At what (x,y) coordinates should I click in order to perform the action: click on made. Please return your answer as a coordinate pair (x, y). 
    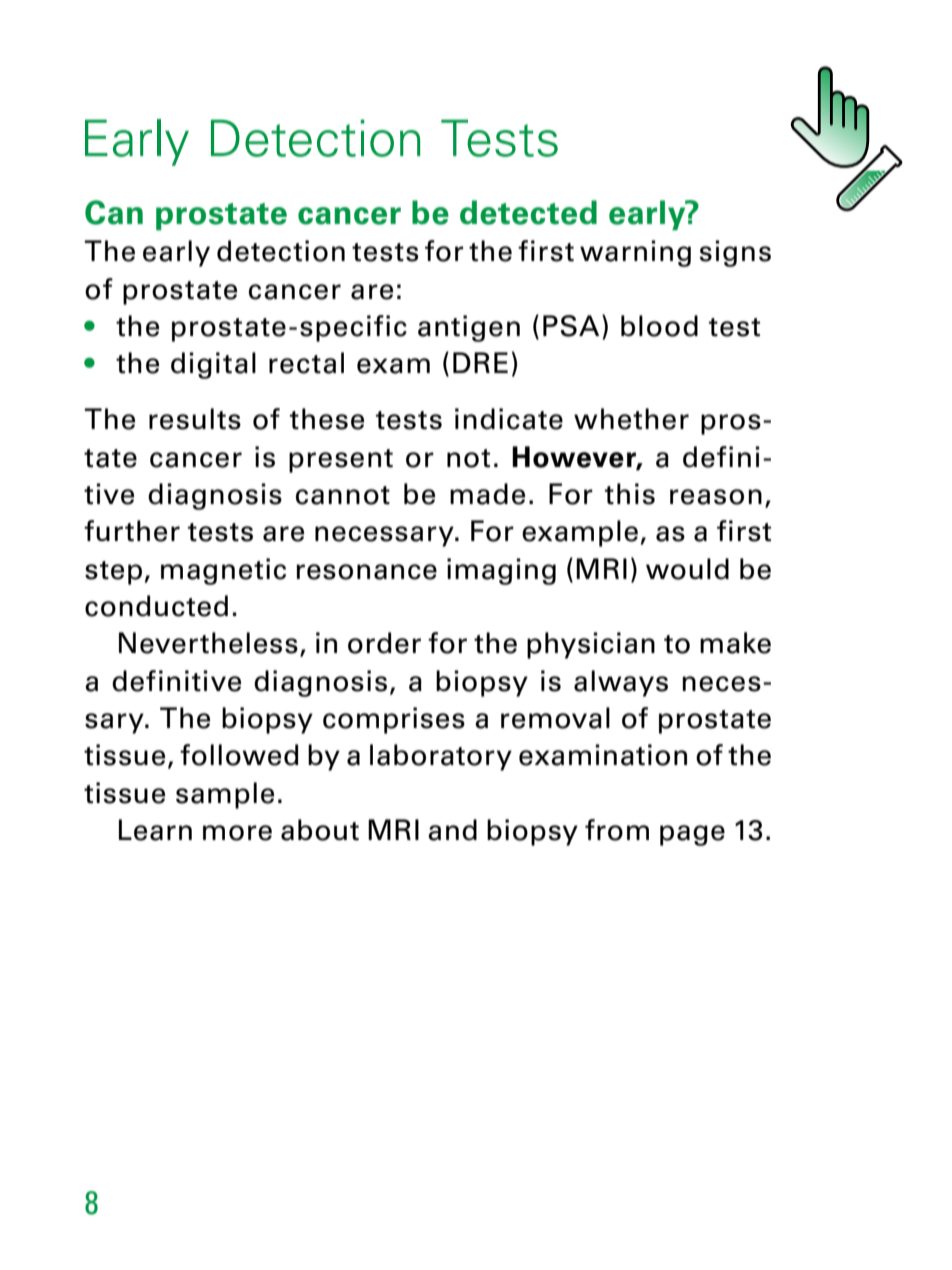
    Looking at the image, I should click on (487, 494).
